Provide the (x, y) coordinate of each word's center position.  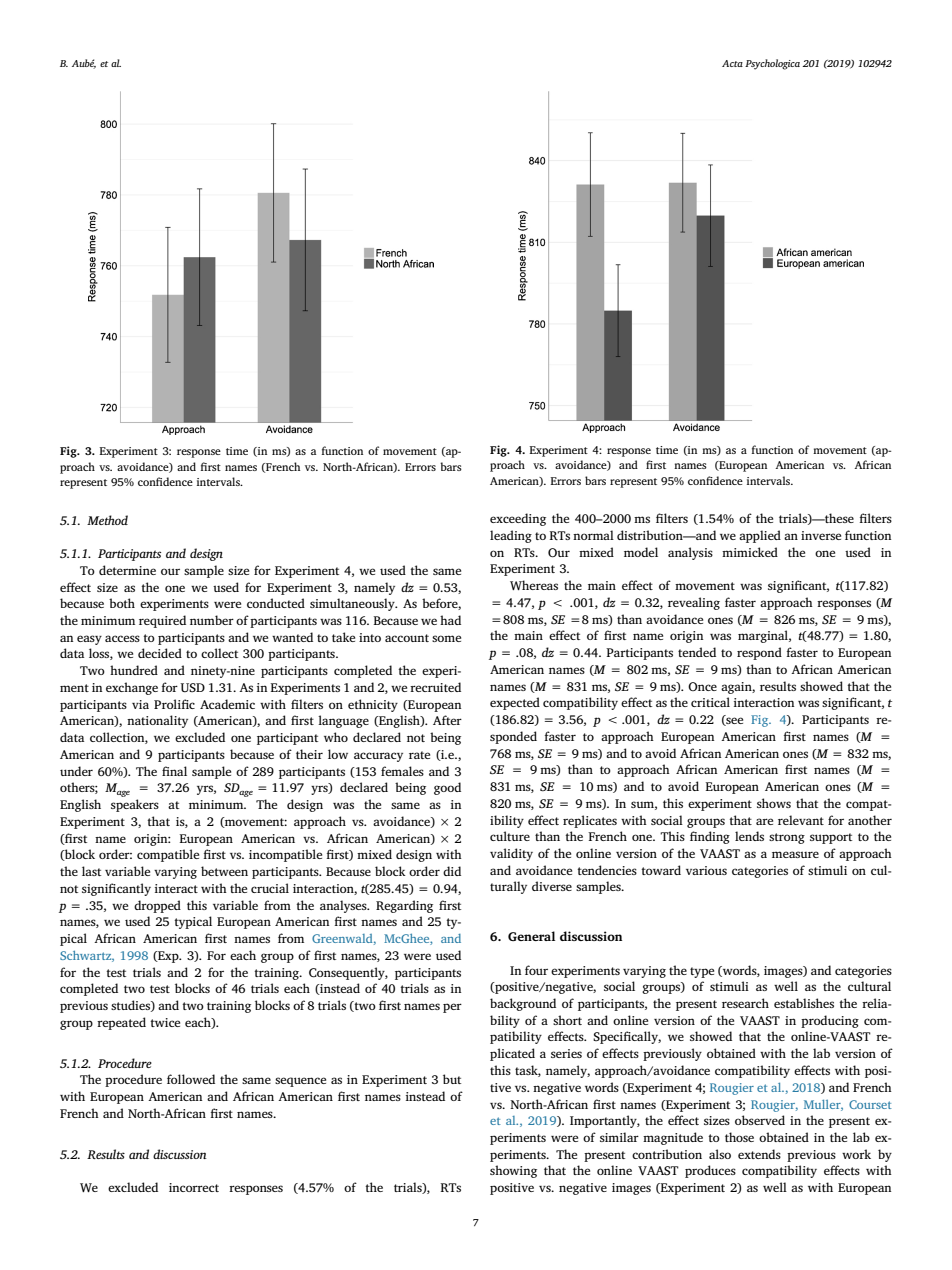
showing (513, 1171)
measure (795, 854)
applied (760, 536)
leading (511, 536)
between (224, 871)
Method (107, 520)
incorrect (194, 1187)
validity (511, 854)
